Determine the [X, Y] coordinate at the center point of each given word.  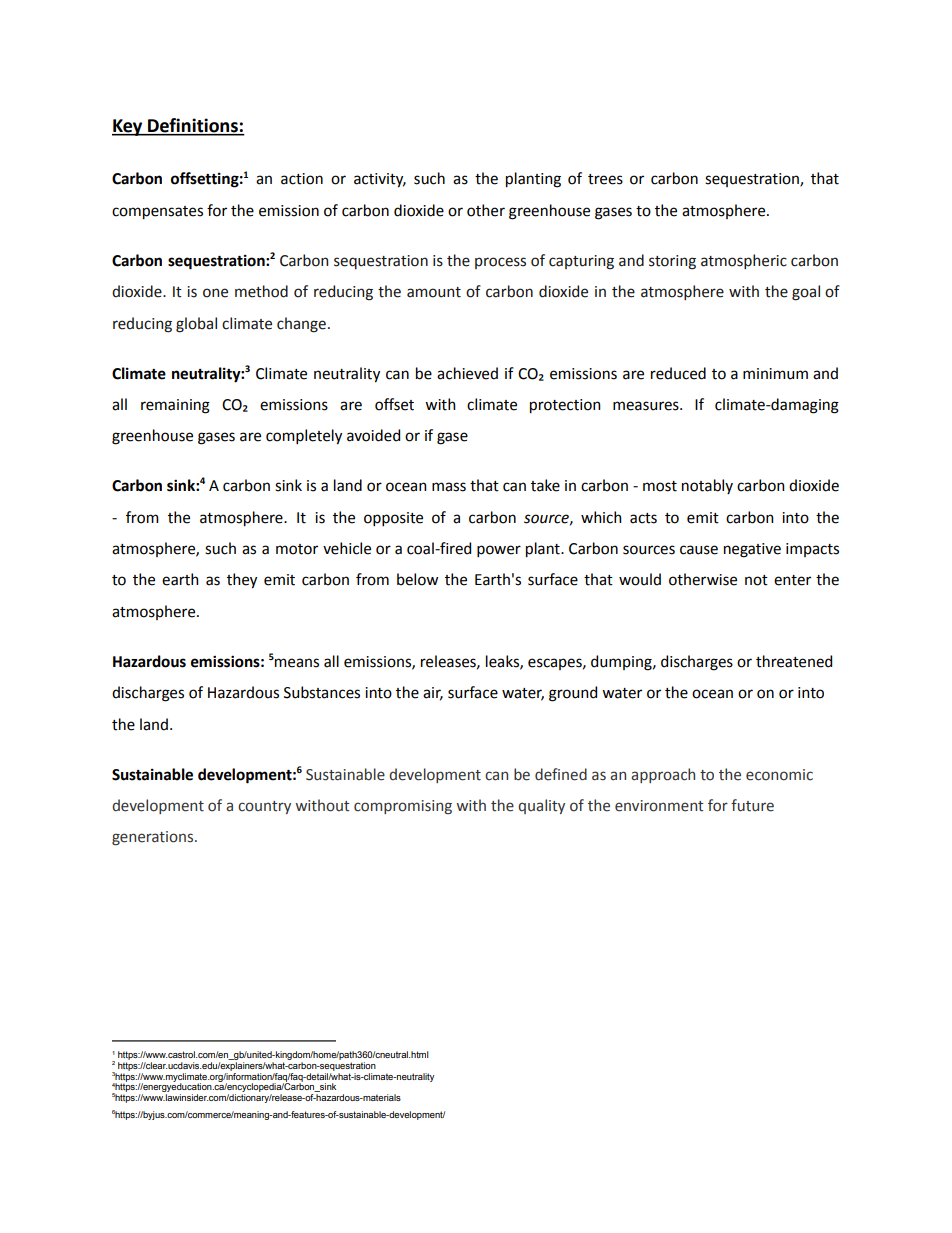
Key [128, 127]
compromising [403, 807]
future [752, 805]
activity [380, 180]
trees [605, 179]
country [264, 807]
